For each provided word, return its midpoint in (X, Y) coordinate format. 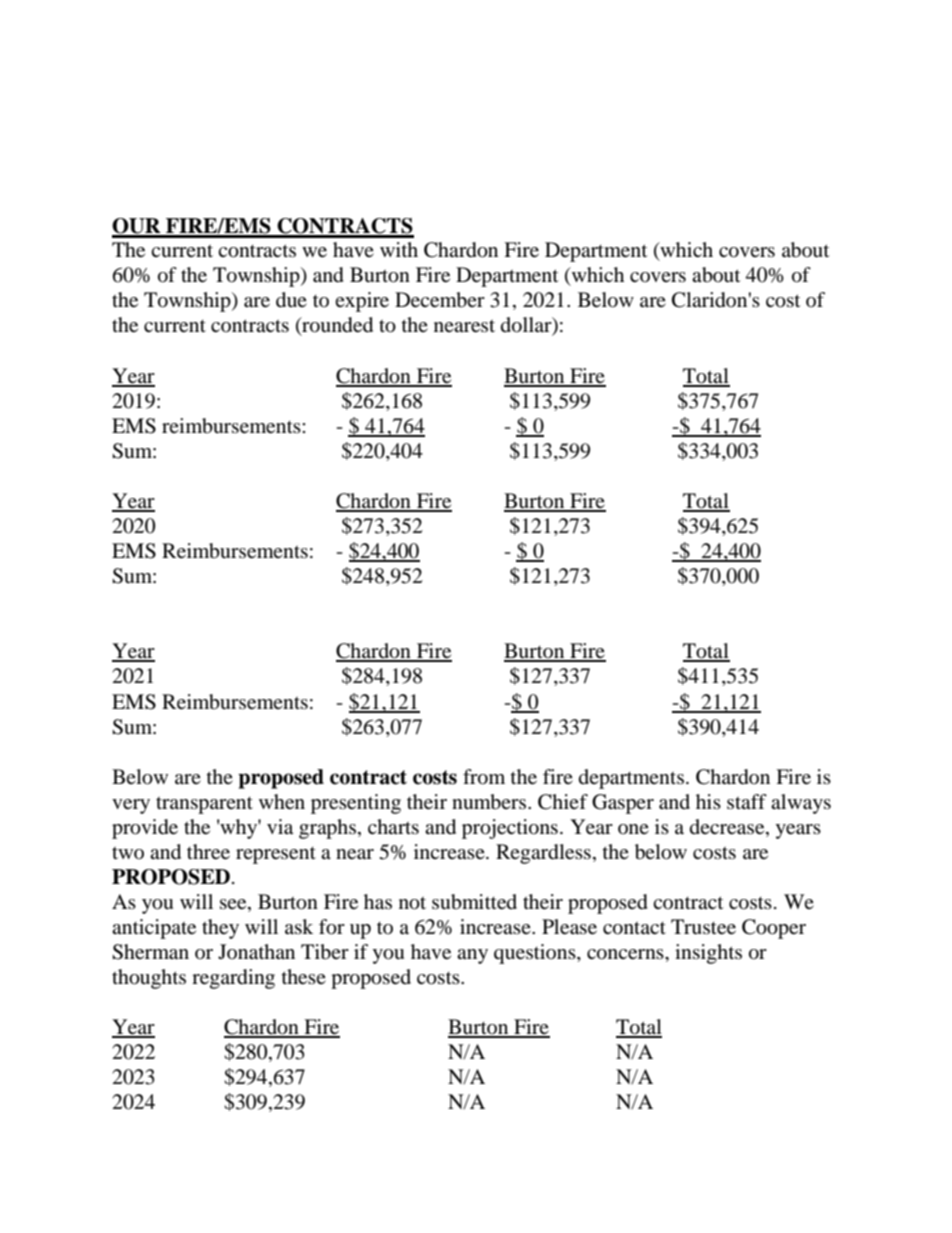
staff (747, 801)
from (484, 777)
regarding (233, 979)
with (399, 249)
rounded (336, 326)
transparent (204, 805)
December (440, 300)
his (708, 801)
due (291, 300)
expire (362, 302)
